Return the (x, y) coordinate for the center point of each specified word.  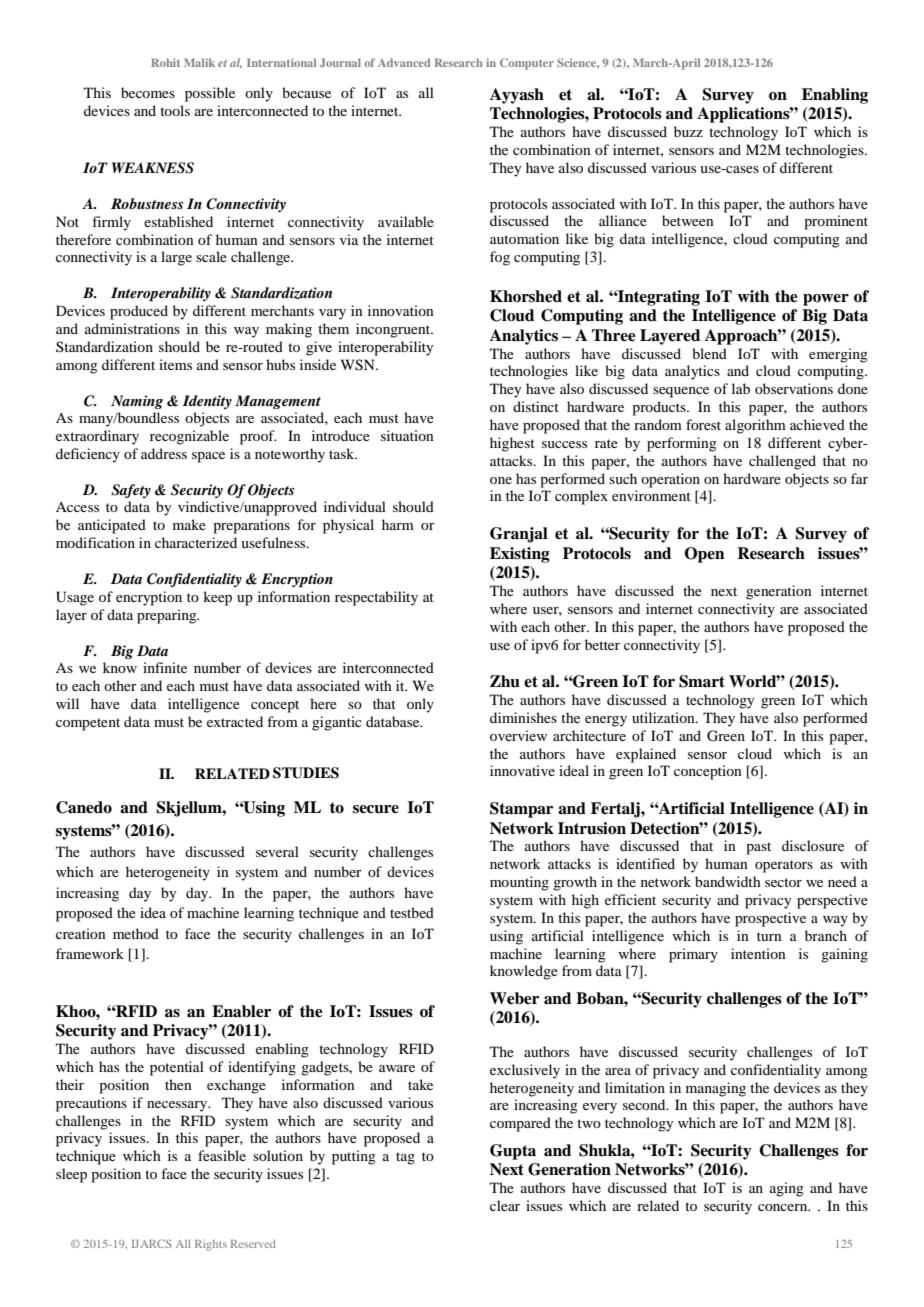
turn (769, 936)
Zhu (505, 681)
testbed (412, 912)
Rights (211, 1245)
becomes (148, 92)
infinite (165, 667)
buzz (688, 131)
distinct (536, 406)
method (136, 933)
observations (794, 388)
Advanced (404, 62)
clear (505, 1205)
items (175, 364)
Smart (702, 681)
